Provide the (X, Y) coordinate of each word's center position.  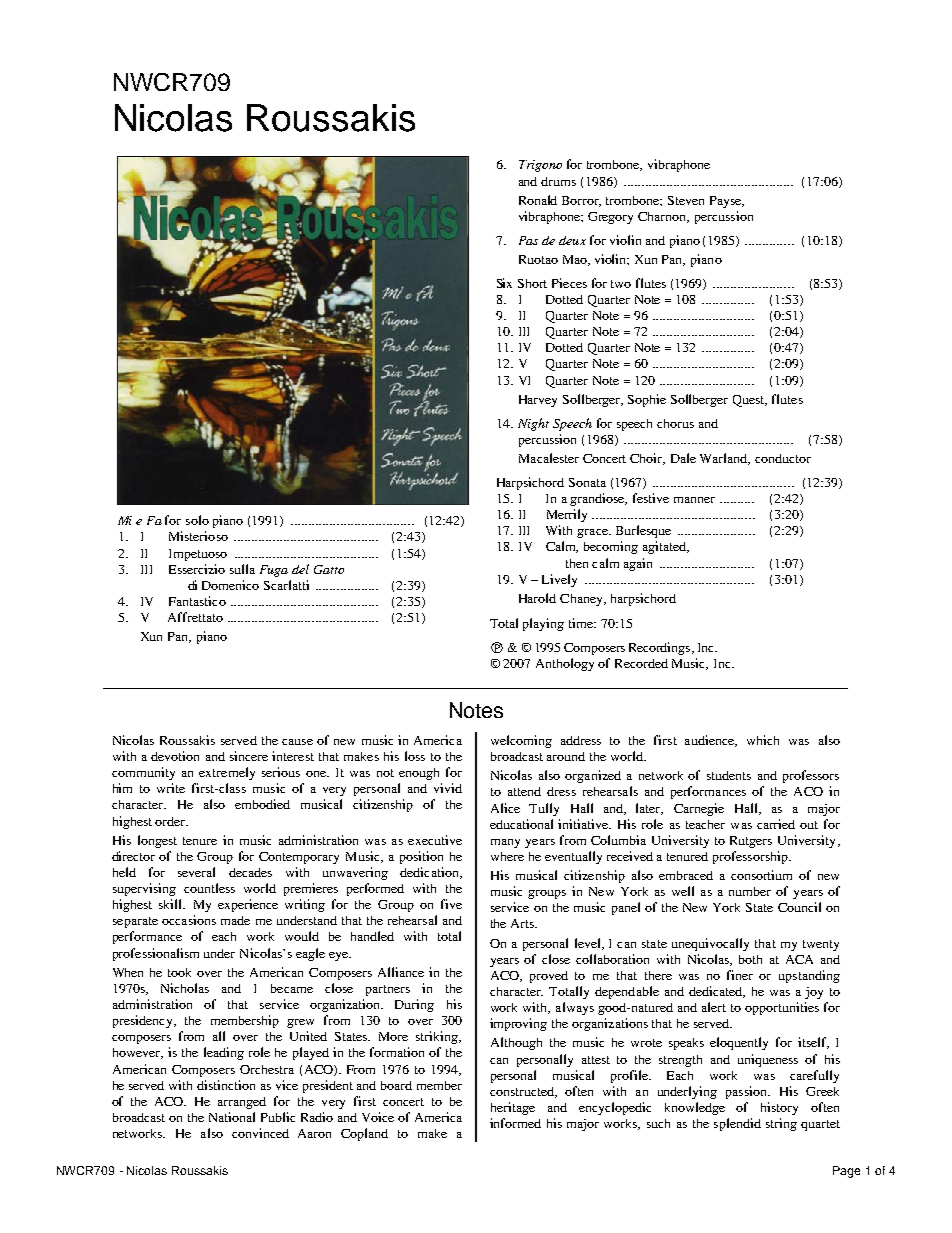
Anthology (565, 664)
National (232, 1117)
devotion (175, 756)
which (763, 740)
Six (504, 283)
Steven (686, 200)
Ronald (538, 200)
